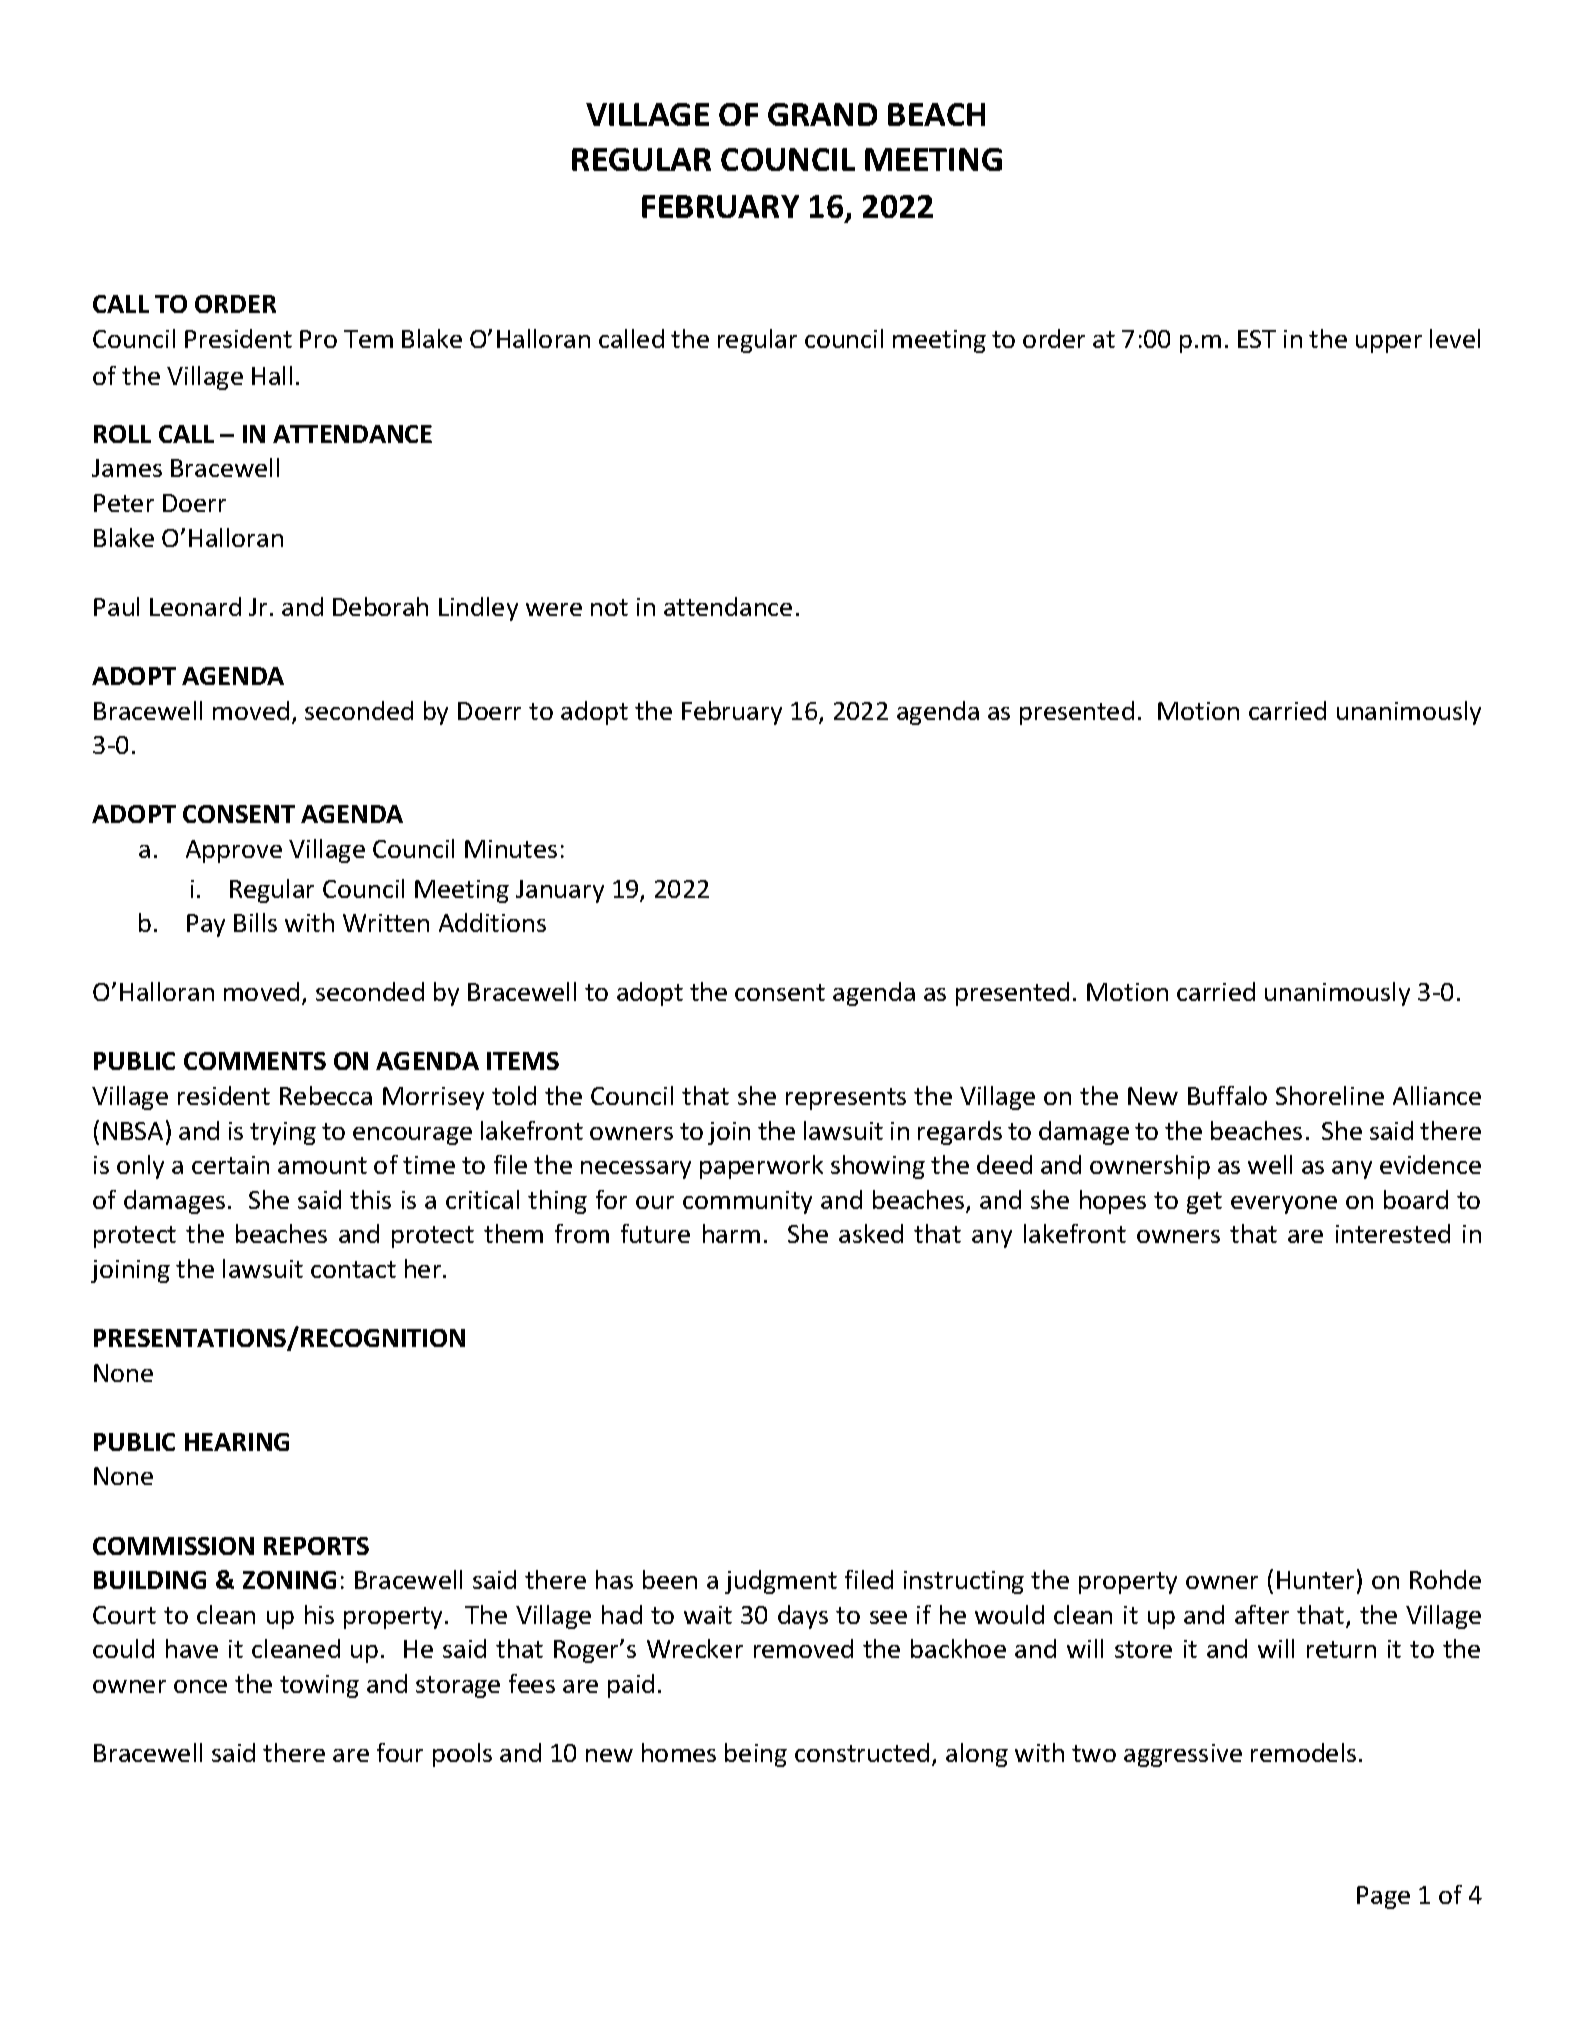 The image size is (1575, 2039). I want to click on Leonard, so click(195, 606).
